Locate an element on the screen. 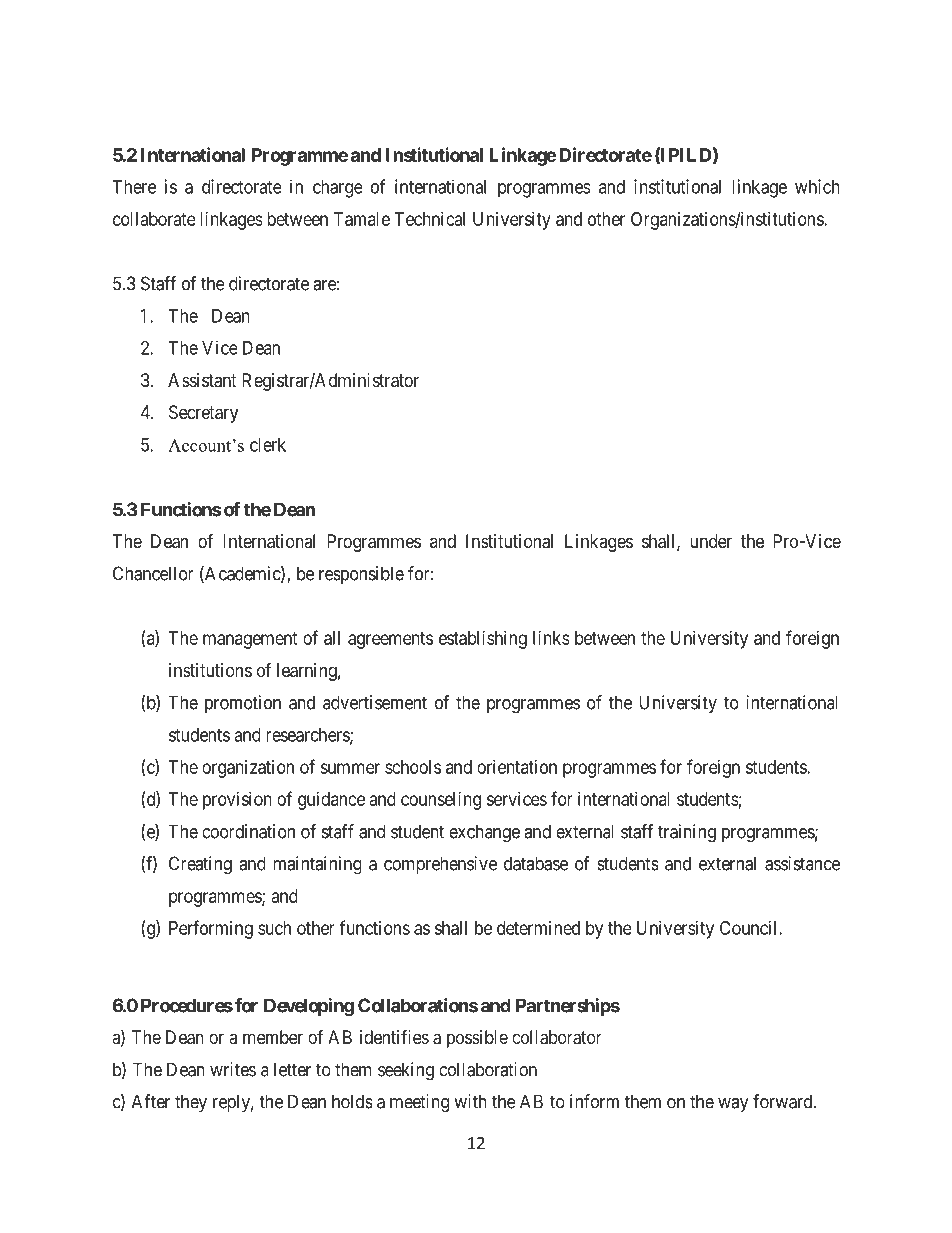  establishing is located at coordinates (483, 640).
